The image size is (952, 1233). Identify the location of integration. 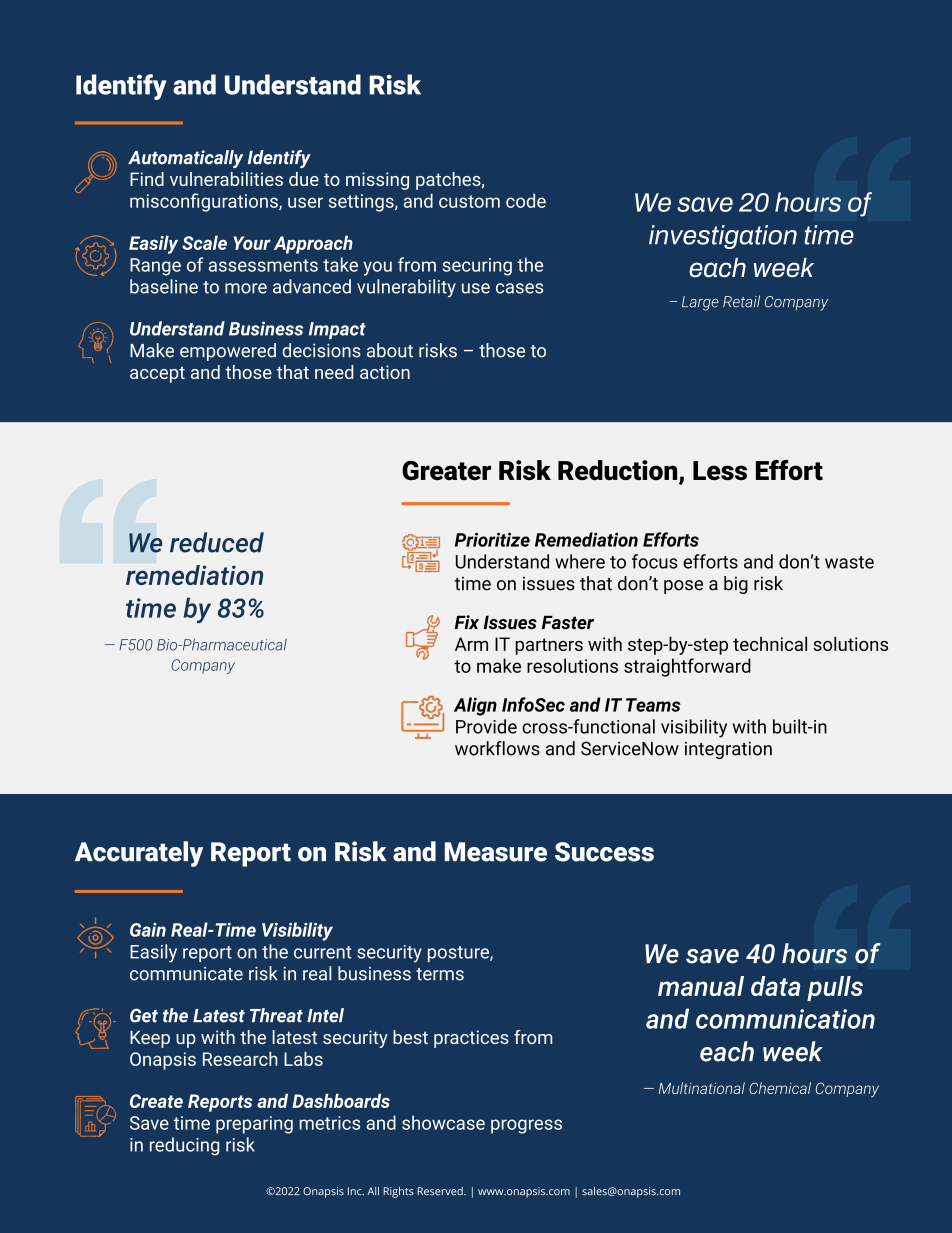
(728, 750).
